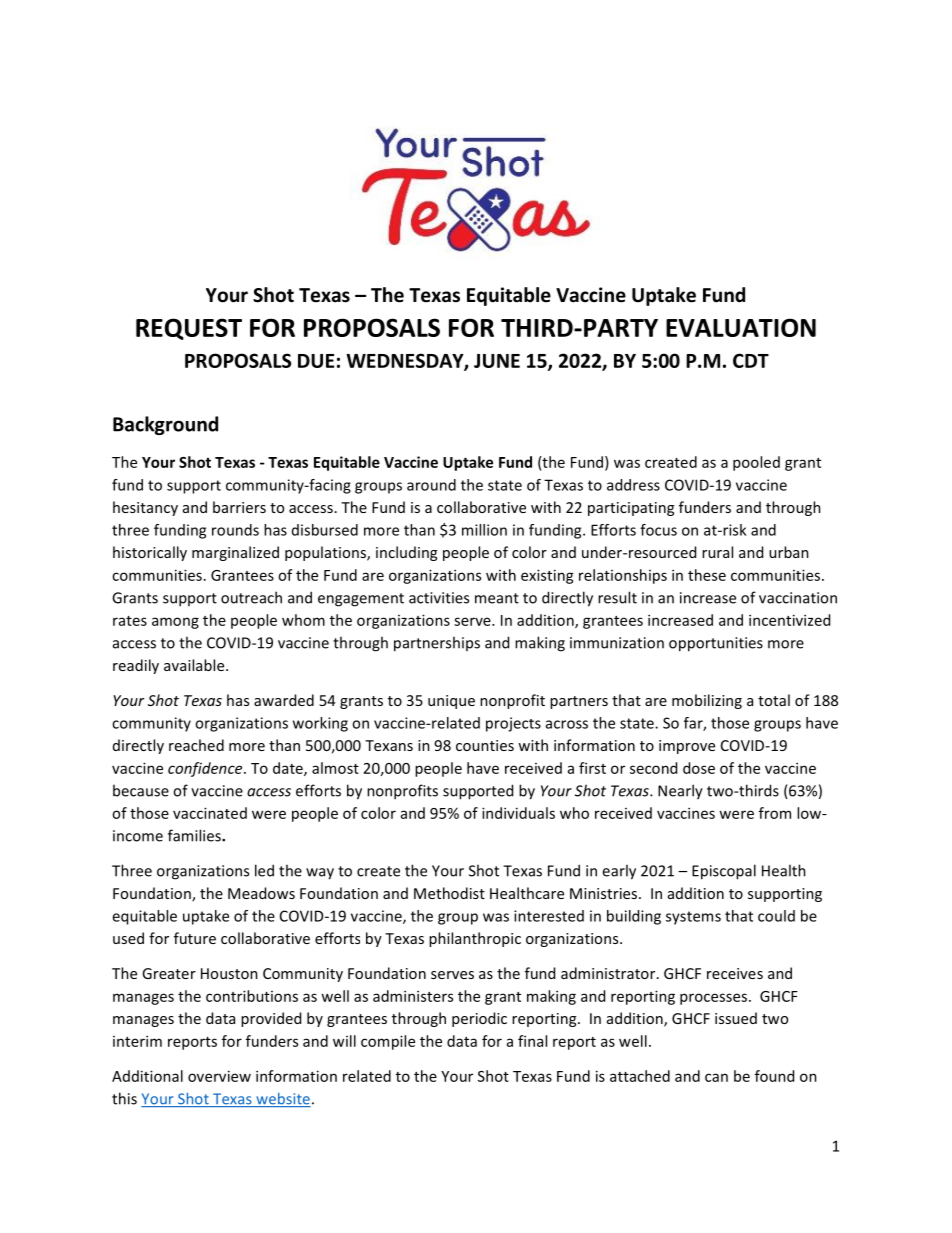  Describe the element at coordinates (219, 1076) in the screenshot. I see `overview` at that location.
